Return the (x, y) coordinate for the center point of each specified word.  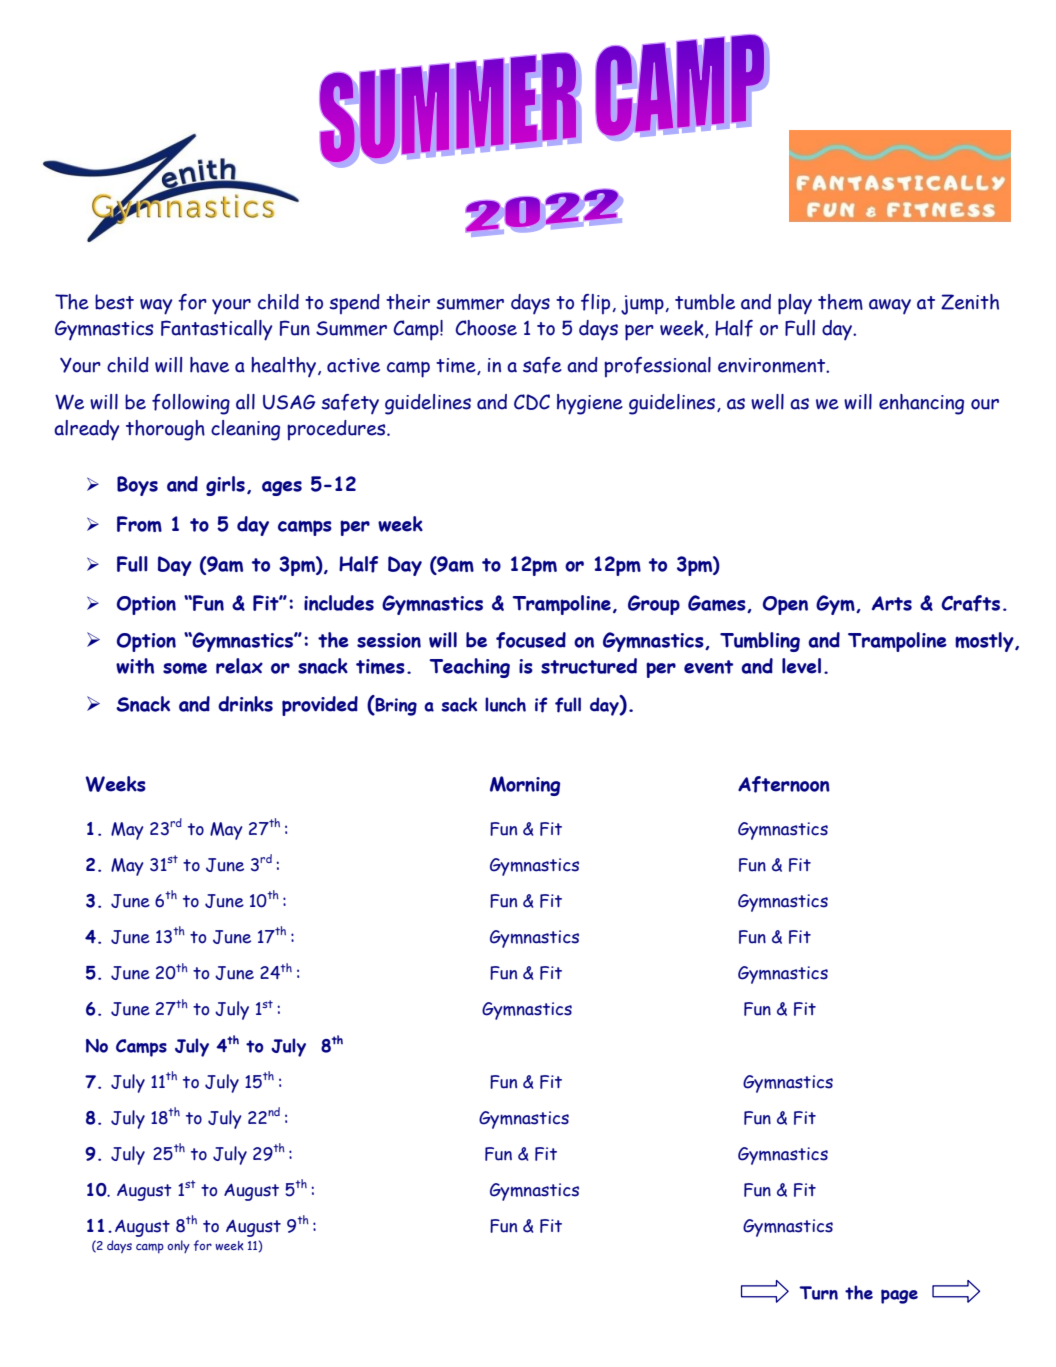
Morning (525, 786)
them (840, 302)
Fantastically (217, 330)
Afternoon (784, 784)
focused (531, 640)
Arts (892, 603)
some (185, 668)
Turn (818, 1293)
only (178, 1246)
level (801, 666)
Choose (486, 328)
